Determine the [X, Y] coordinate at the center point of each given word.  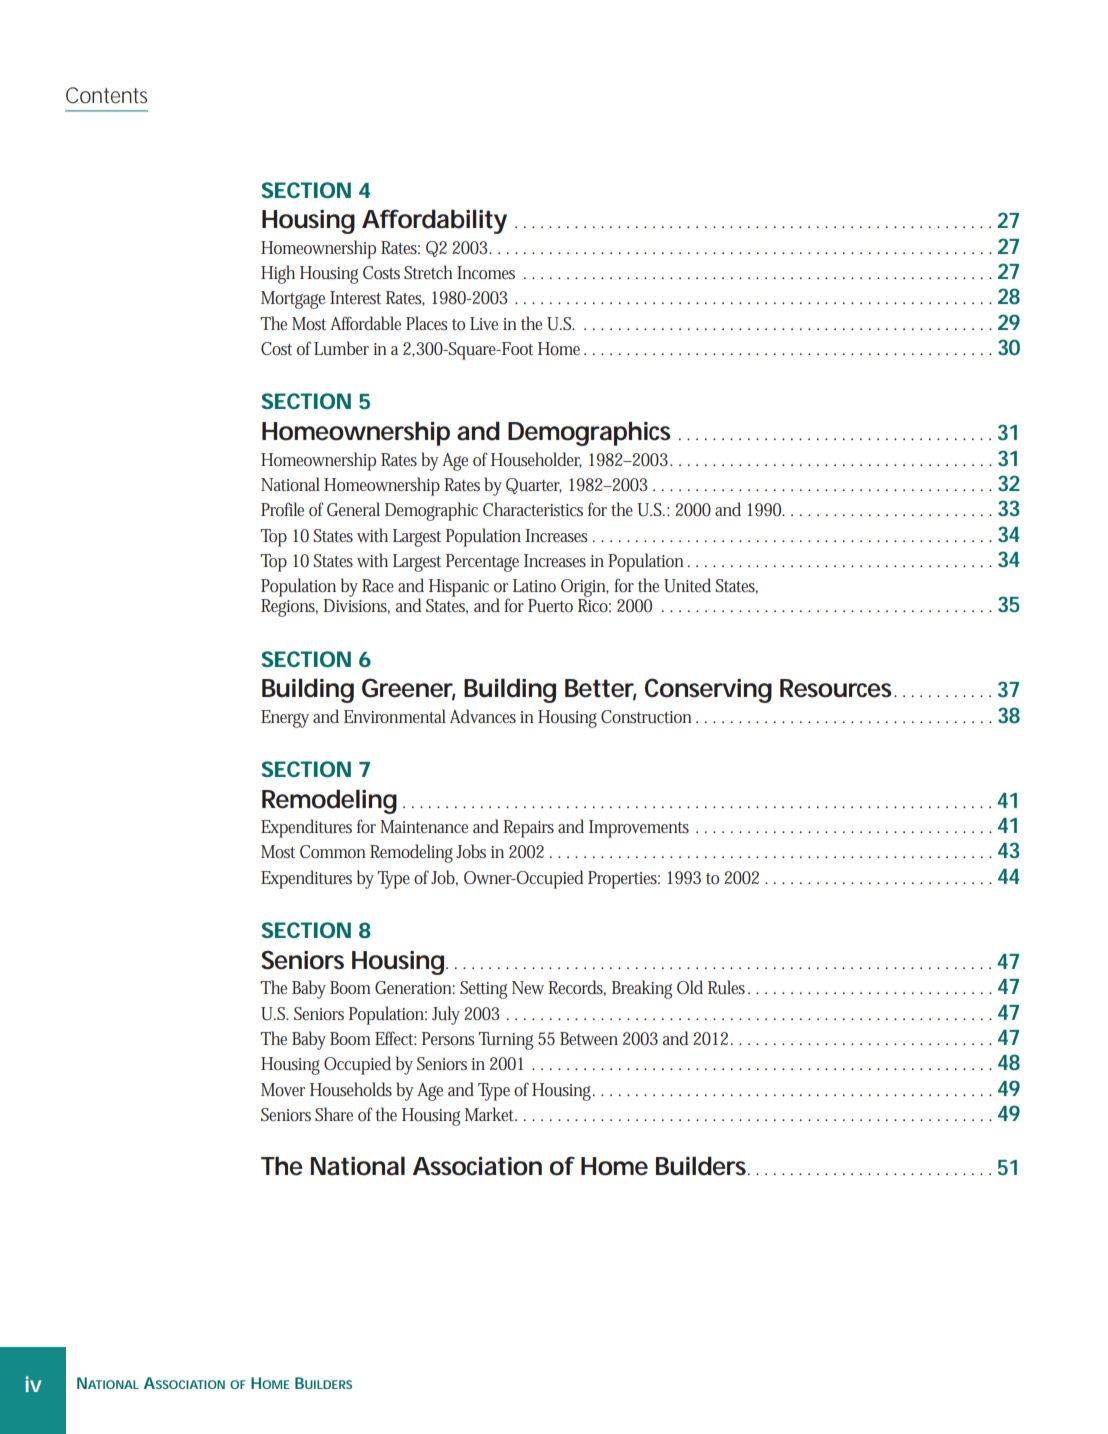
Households [351, 1089]
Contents [106, 95]
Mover [283, 1090]
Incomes [486, 272]
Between [589, 1038]
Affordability [434, 221]
